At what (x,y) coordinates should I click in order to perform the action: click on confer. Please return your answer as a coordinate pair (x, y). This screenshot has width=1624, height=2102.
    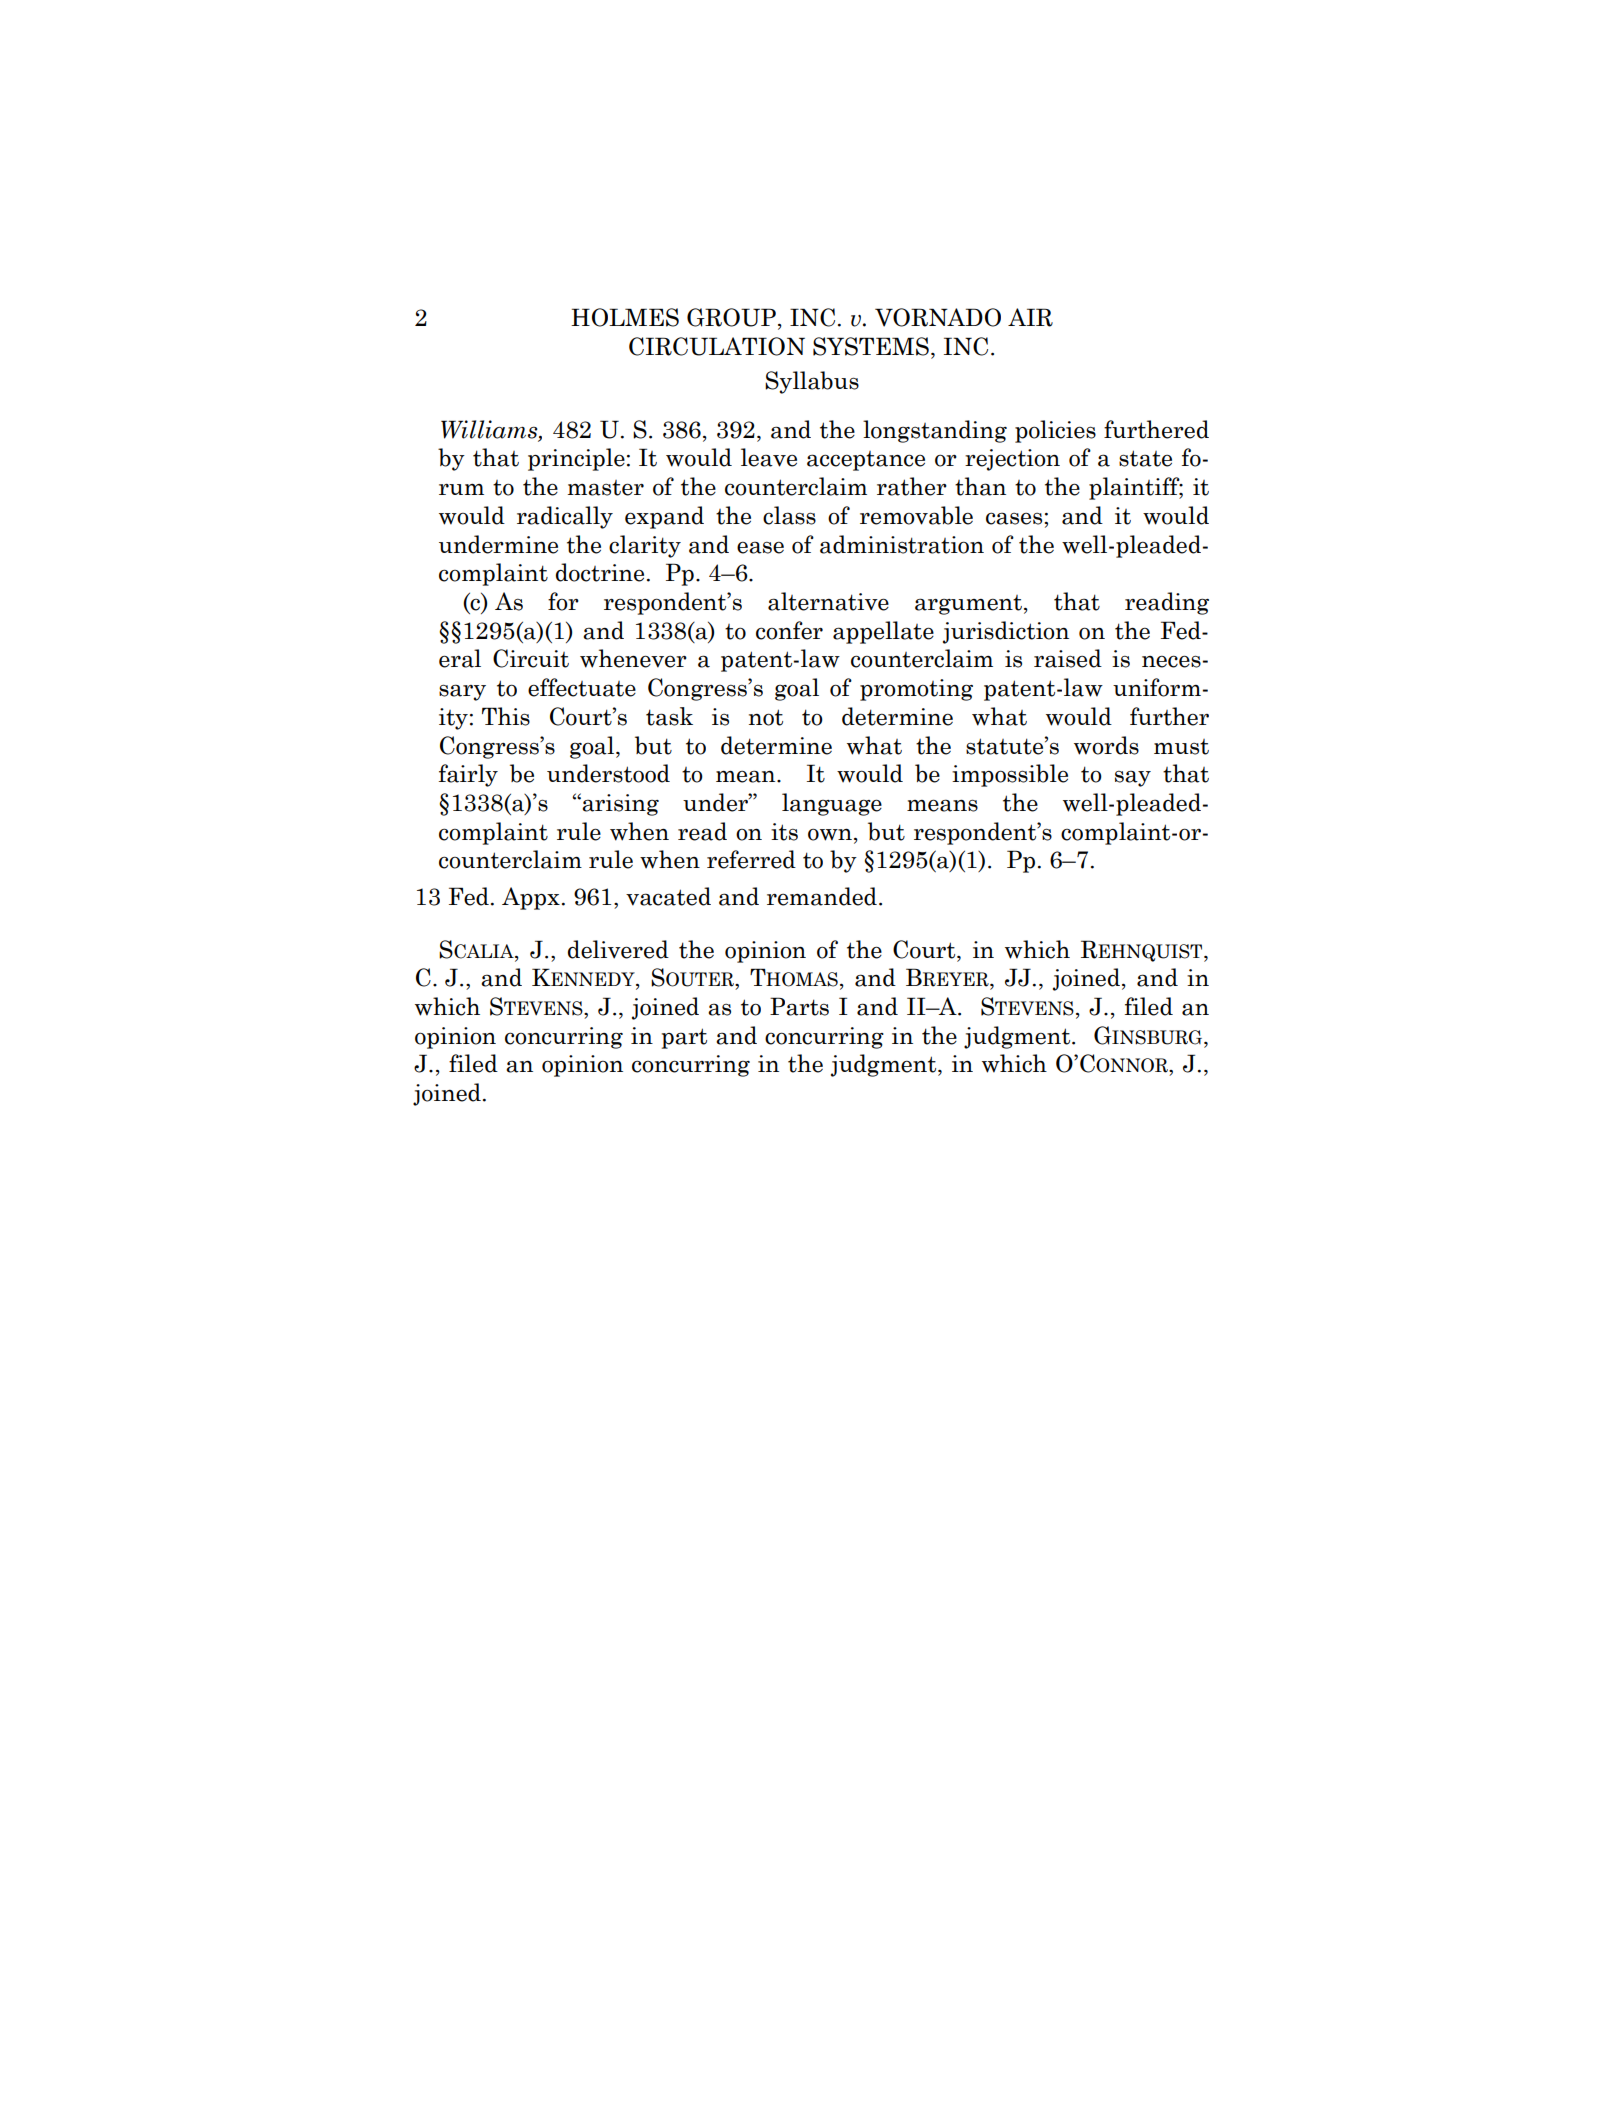
    Looking at the image, I should click on (789, 630).
